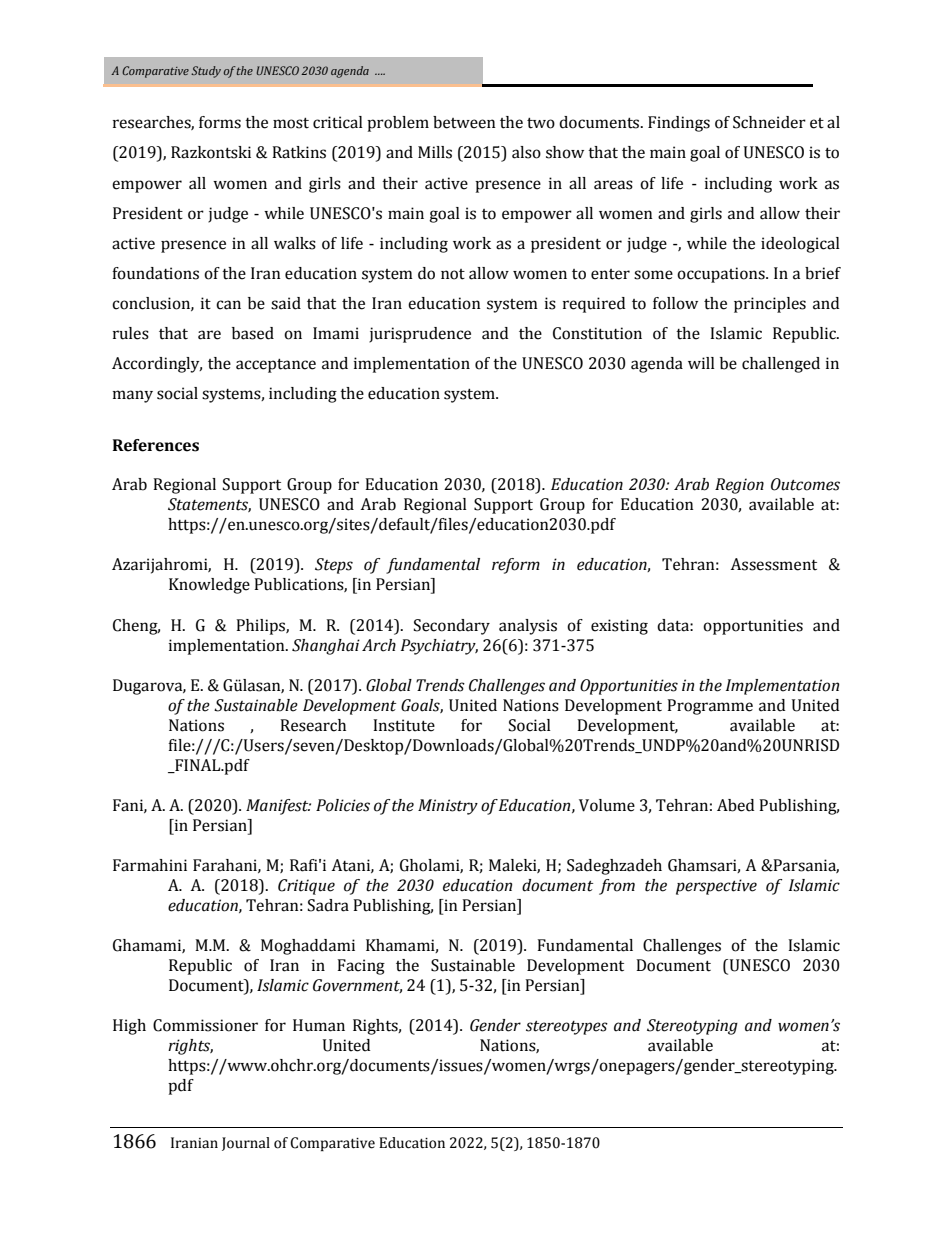 Image resolution: width=952 pixels, height=1233 pixels. What do you see at coordinates (452, 627) in the screenshot?
I see `Secondary` at bounding box center [452, 627].
